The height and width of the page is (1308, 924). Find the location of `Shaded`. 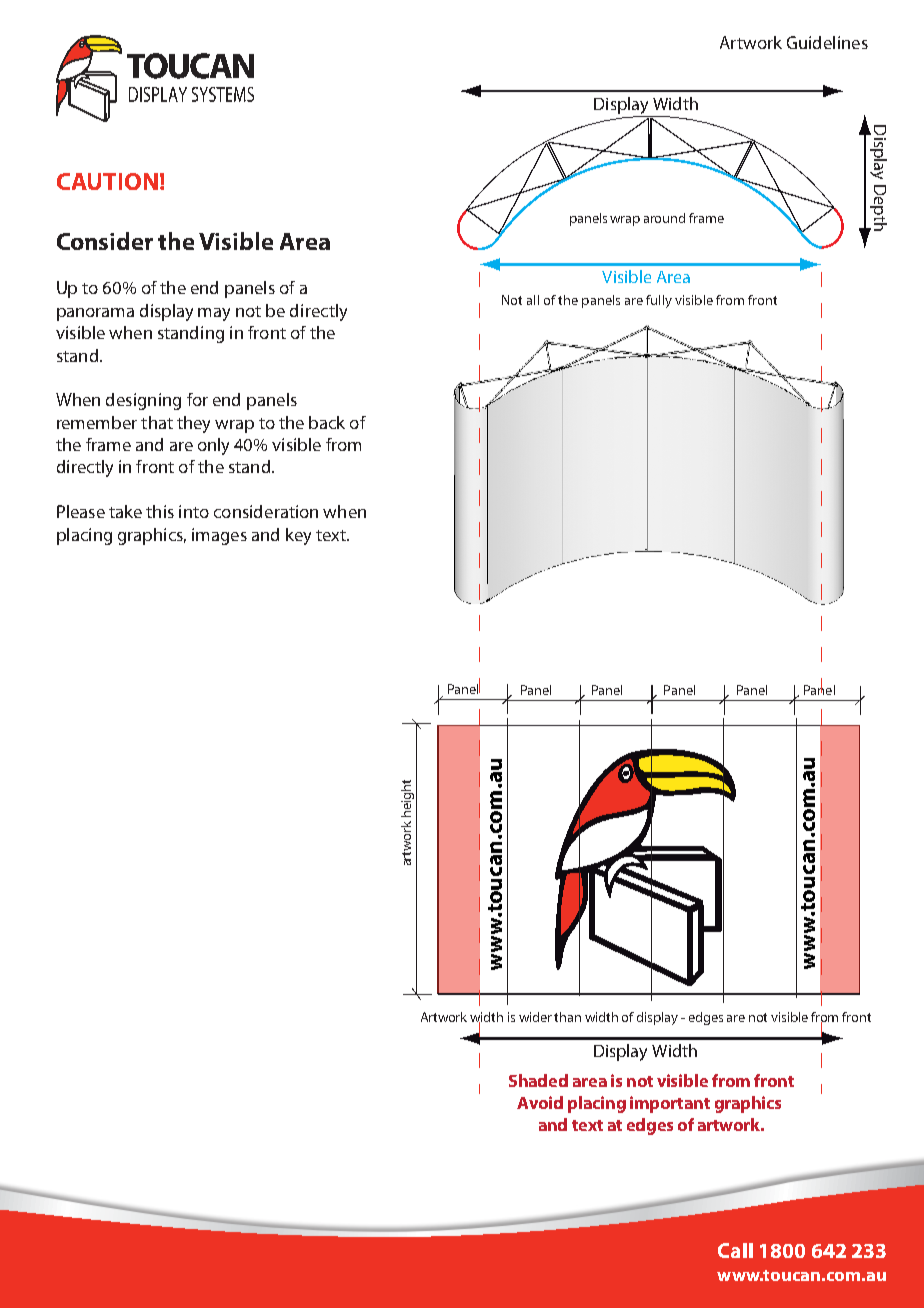

Shaded is located at coordinates (538, 1080).
